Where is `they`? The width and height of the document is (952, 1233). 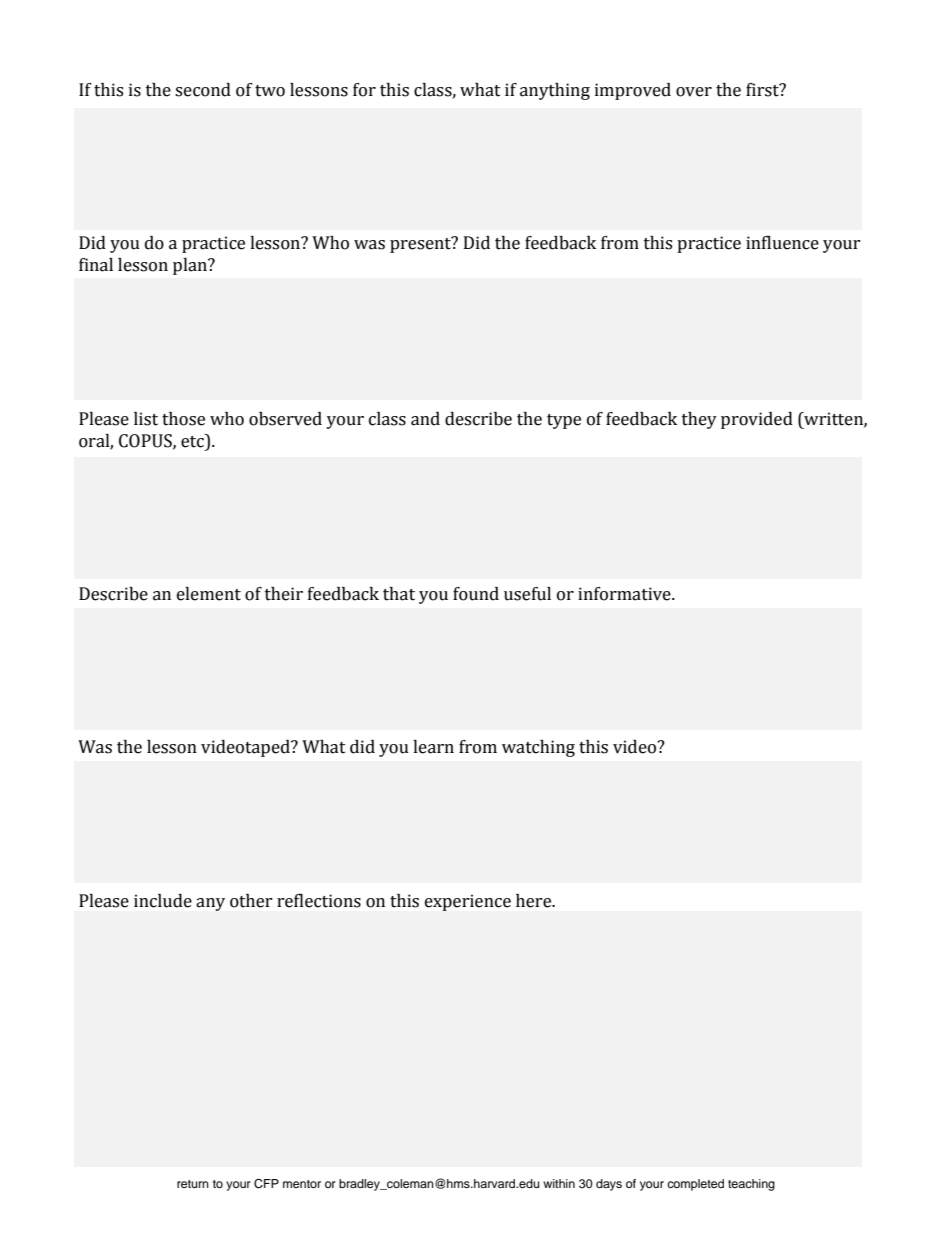 they is located at coordinates (699, 420).
